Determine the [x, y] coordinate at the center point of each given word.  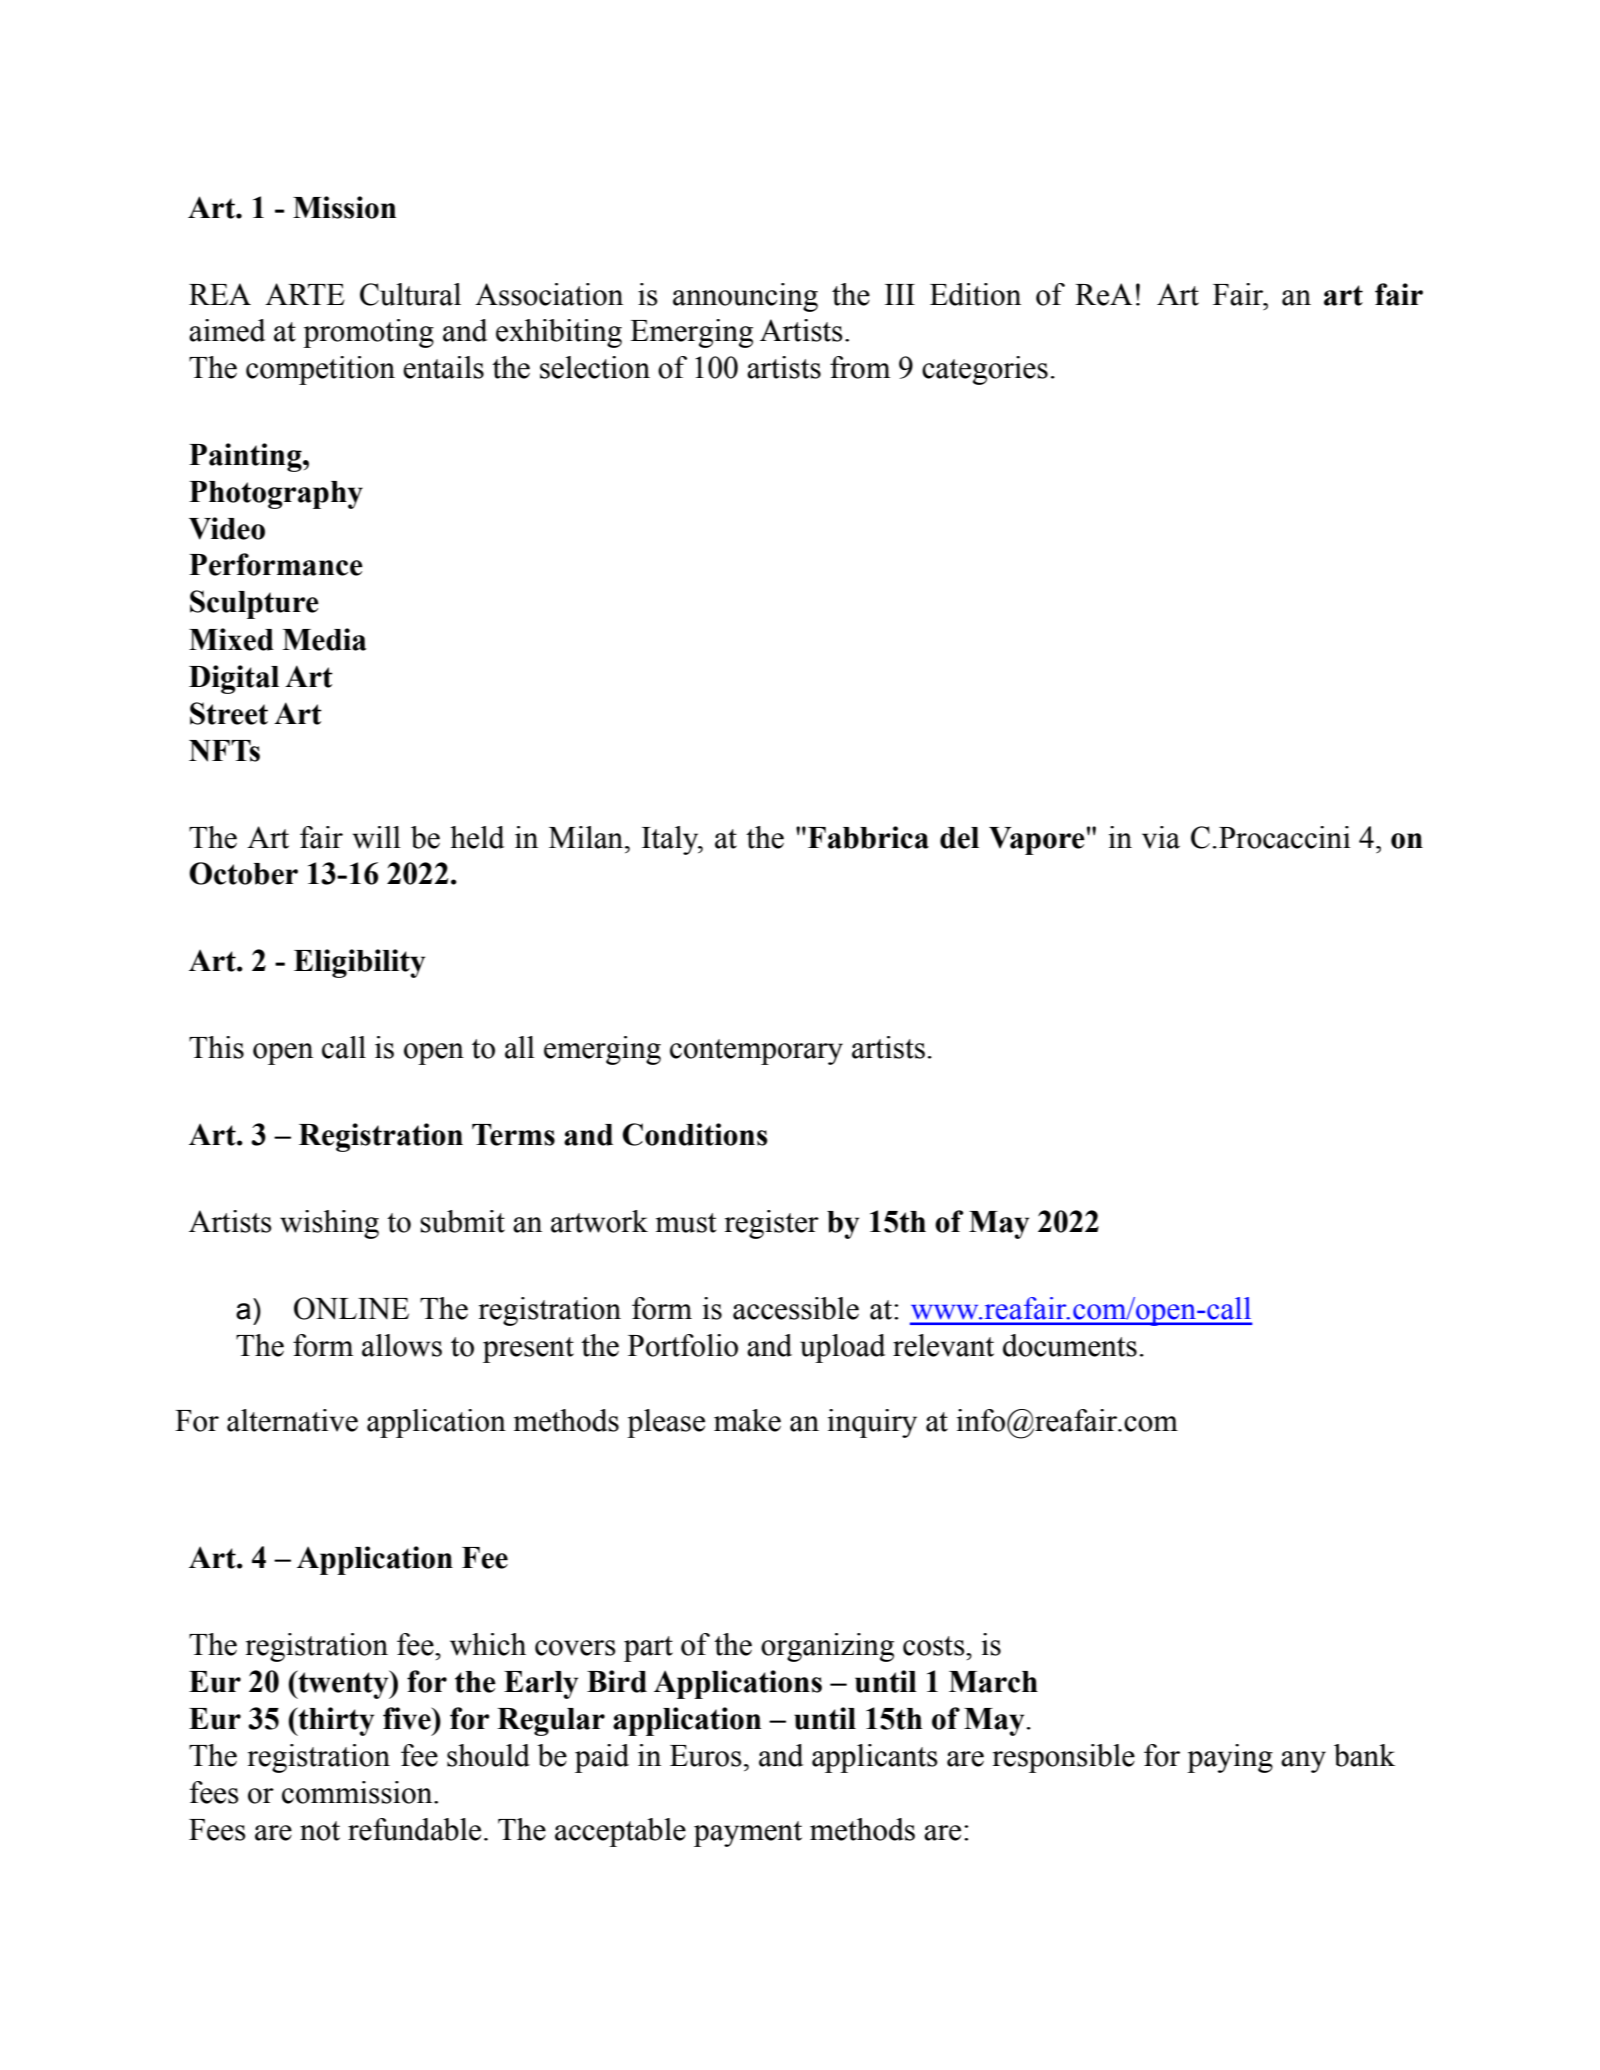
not [320, 1831]
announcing [745, 297]
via [1161, 837]
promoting [368, 333]
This [216, 1047]
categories [985, 370]
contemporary [756, 1052]
